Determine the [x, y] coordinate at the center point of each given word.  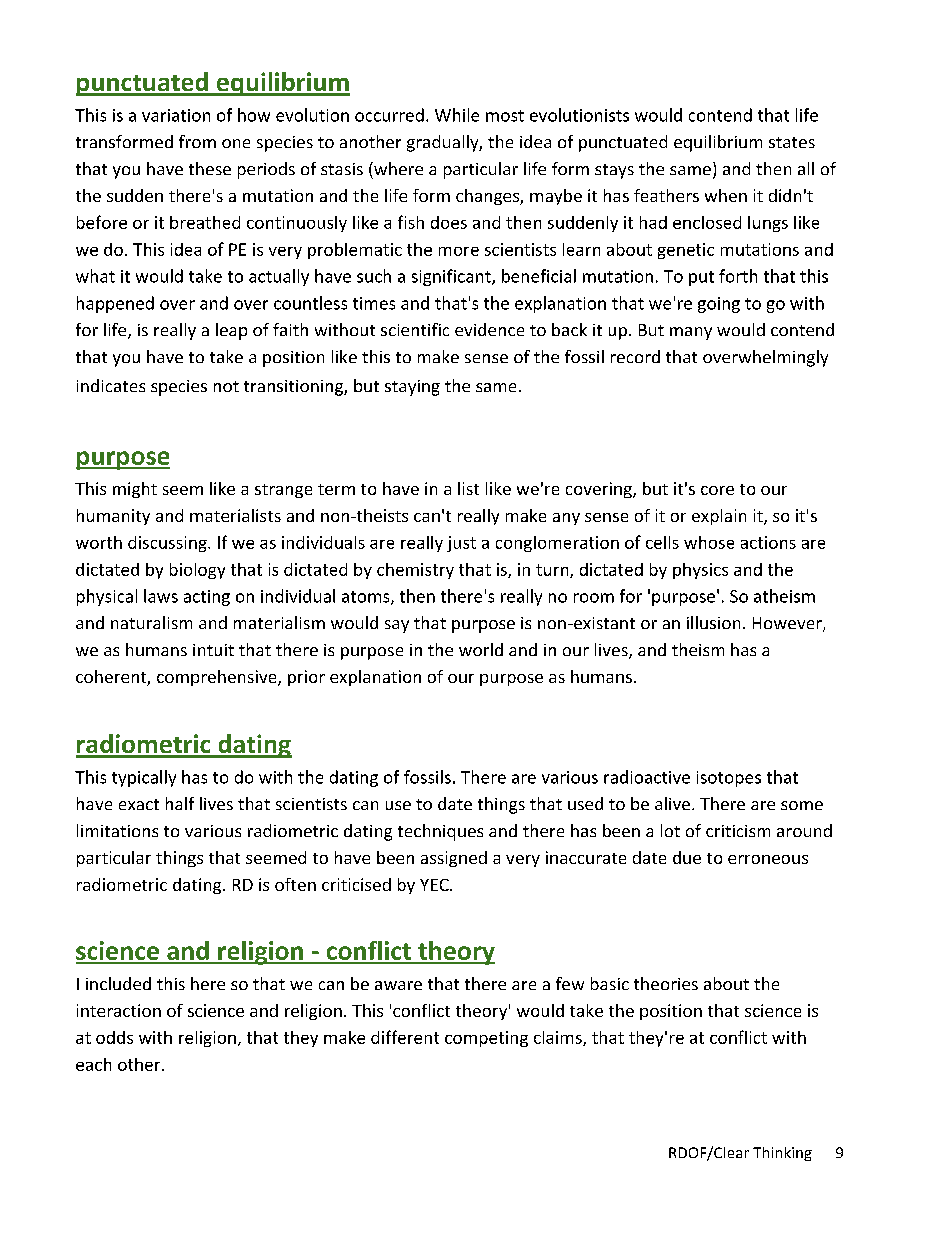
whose [709, 542]
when [726, 195]
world [481, 649]
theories [666, 983]
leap [231, 331]
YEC [435, 885]
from [197, 141]
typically [144, 778]
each [93, 1064]
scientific [415, 329]
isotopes [729, 779]
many [691, 333]
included [118, 983]
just [461, 544]
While [457, 115]
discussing [168, 544]
